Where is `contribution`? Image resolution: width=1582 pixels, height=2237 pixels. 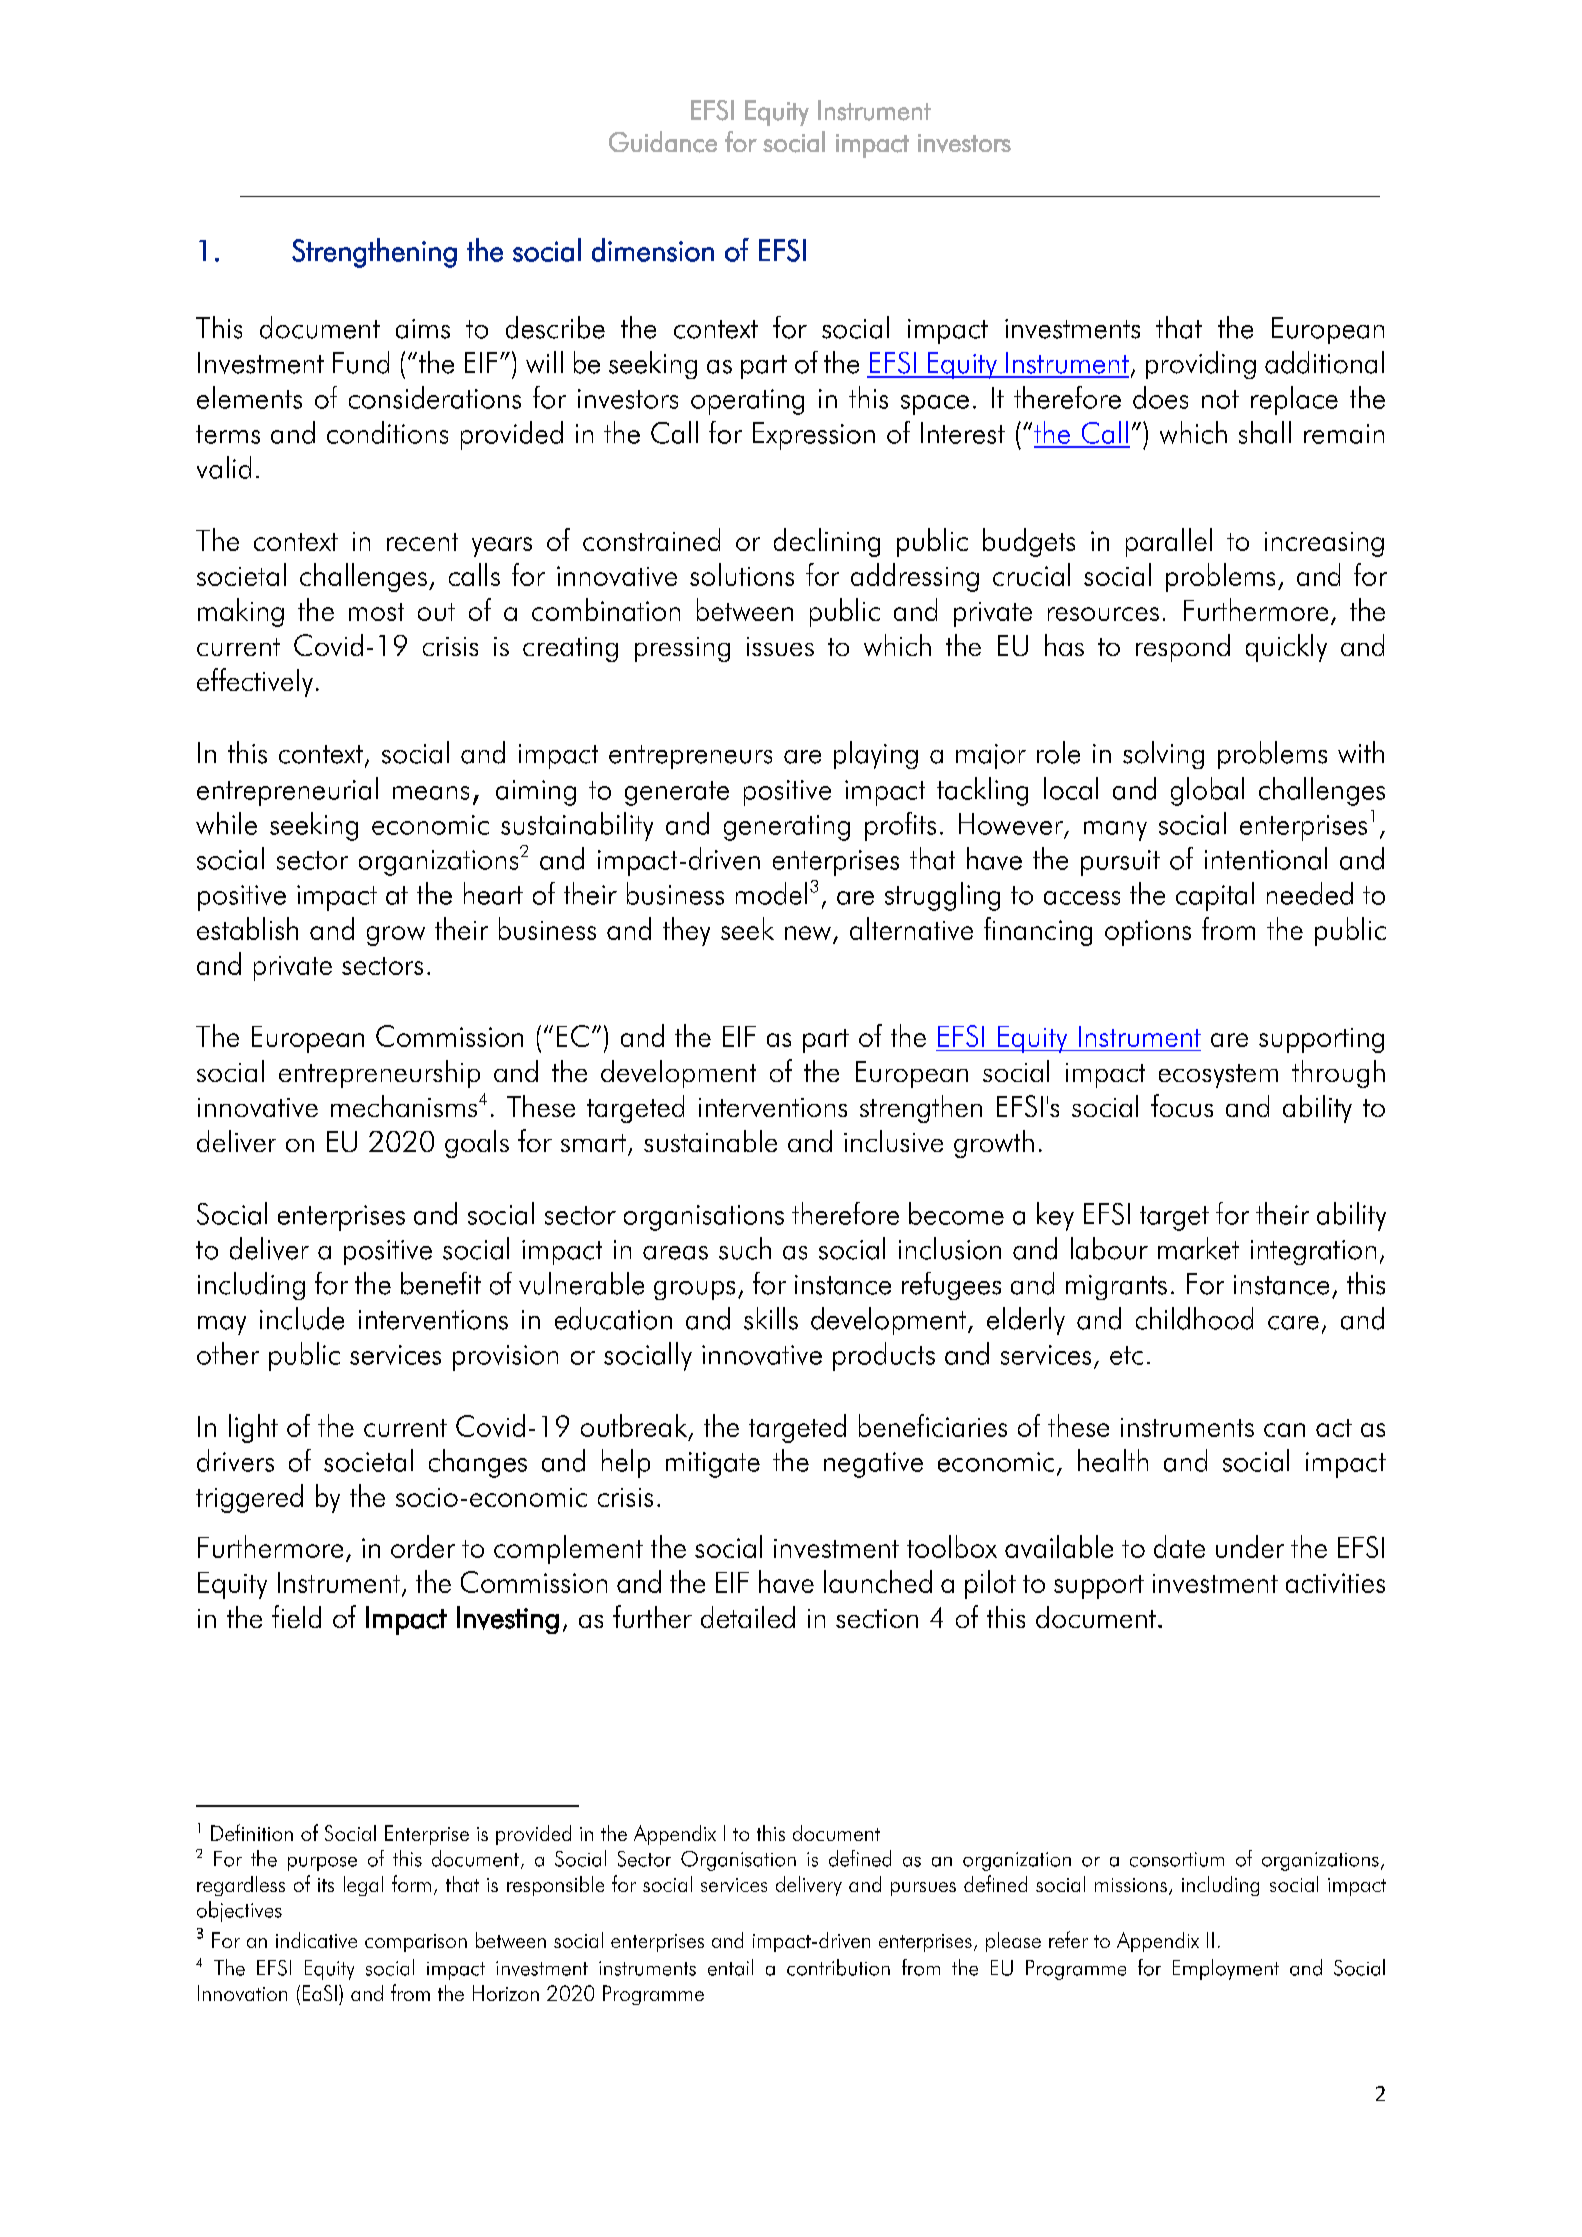
contribution is located at coordinates (838, 1967).
